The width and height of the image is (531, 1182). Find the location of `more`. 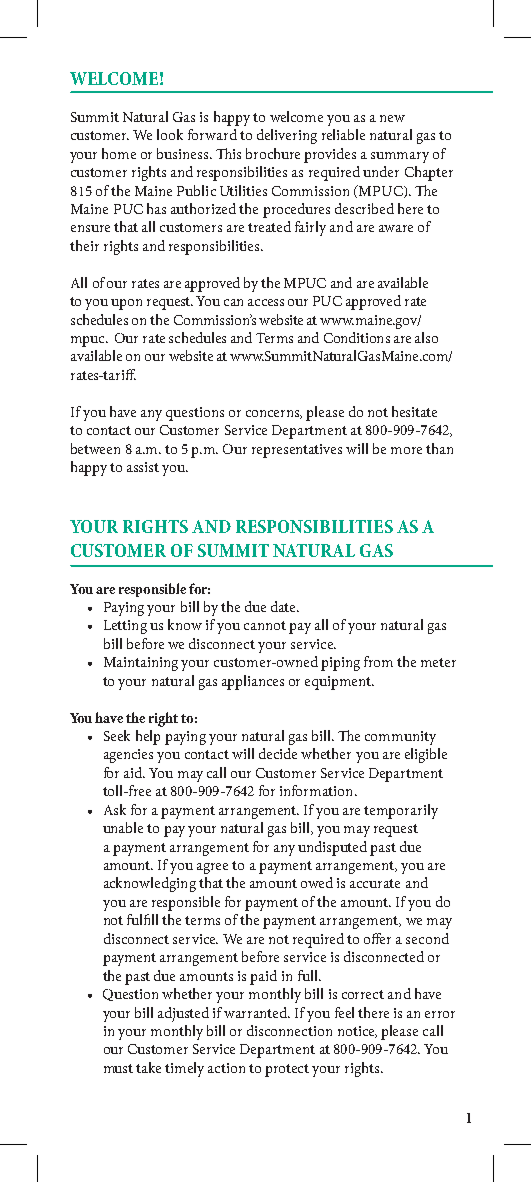

more is located at coordinates (406, 450).
